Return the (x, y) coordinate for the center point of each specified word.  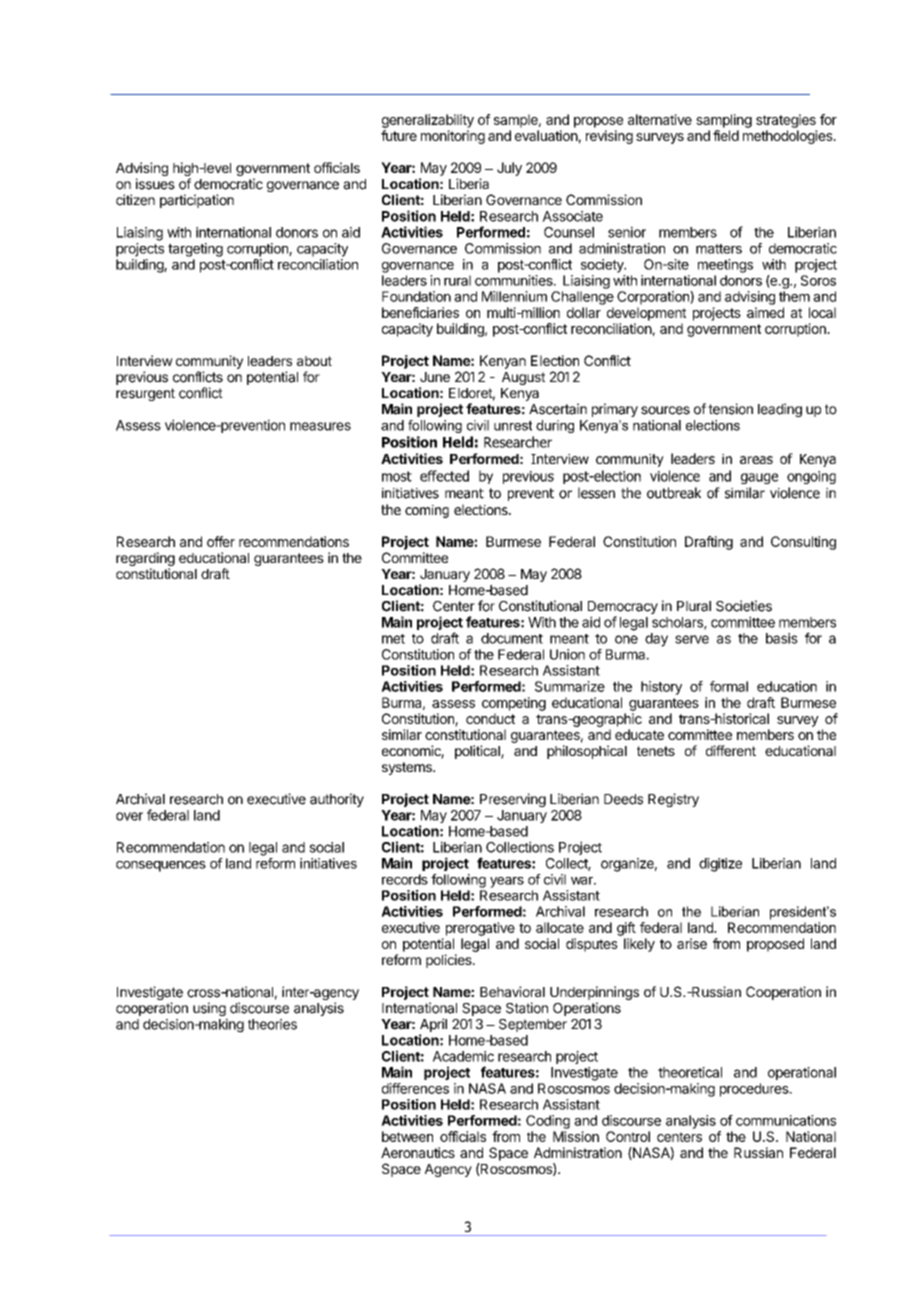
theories (272, 1024)
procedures (755, 1090)
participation (197, 201)
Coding (548, 1122)
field (726, 135)
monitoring (453, 137)
